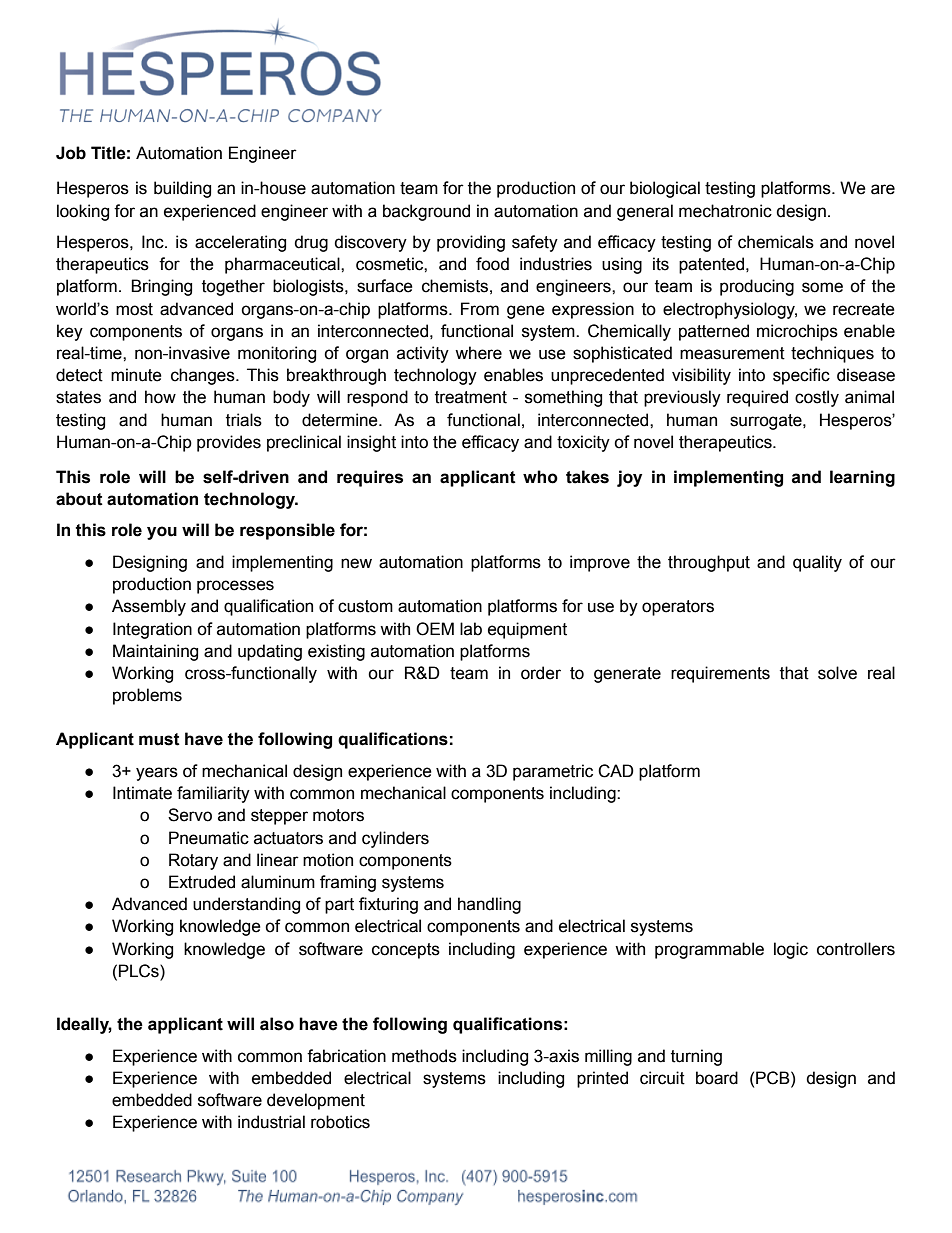 The width and height of the screenshot is (952, 1233). What do you see at coordinates (720, 674) in the screenshot?
I see `requirements` at bounding box center [720, 674].
